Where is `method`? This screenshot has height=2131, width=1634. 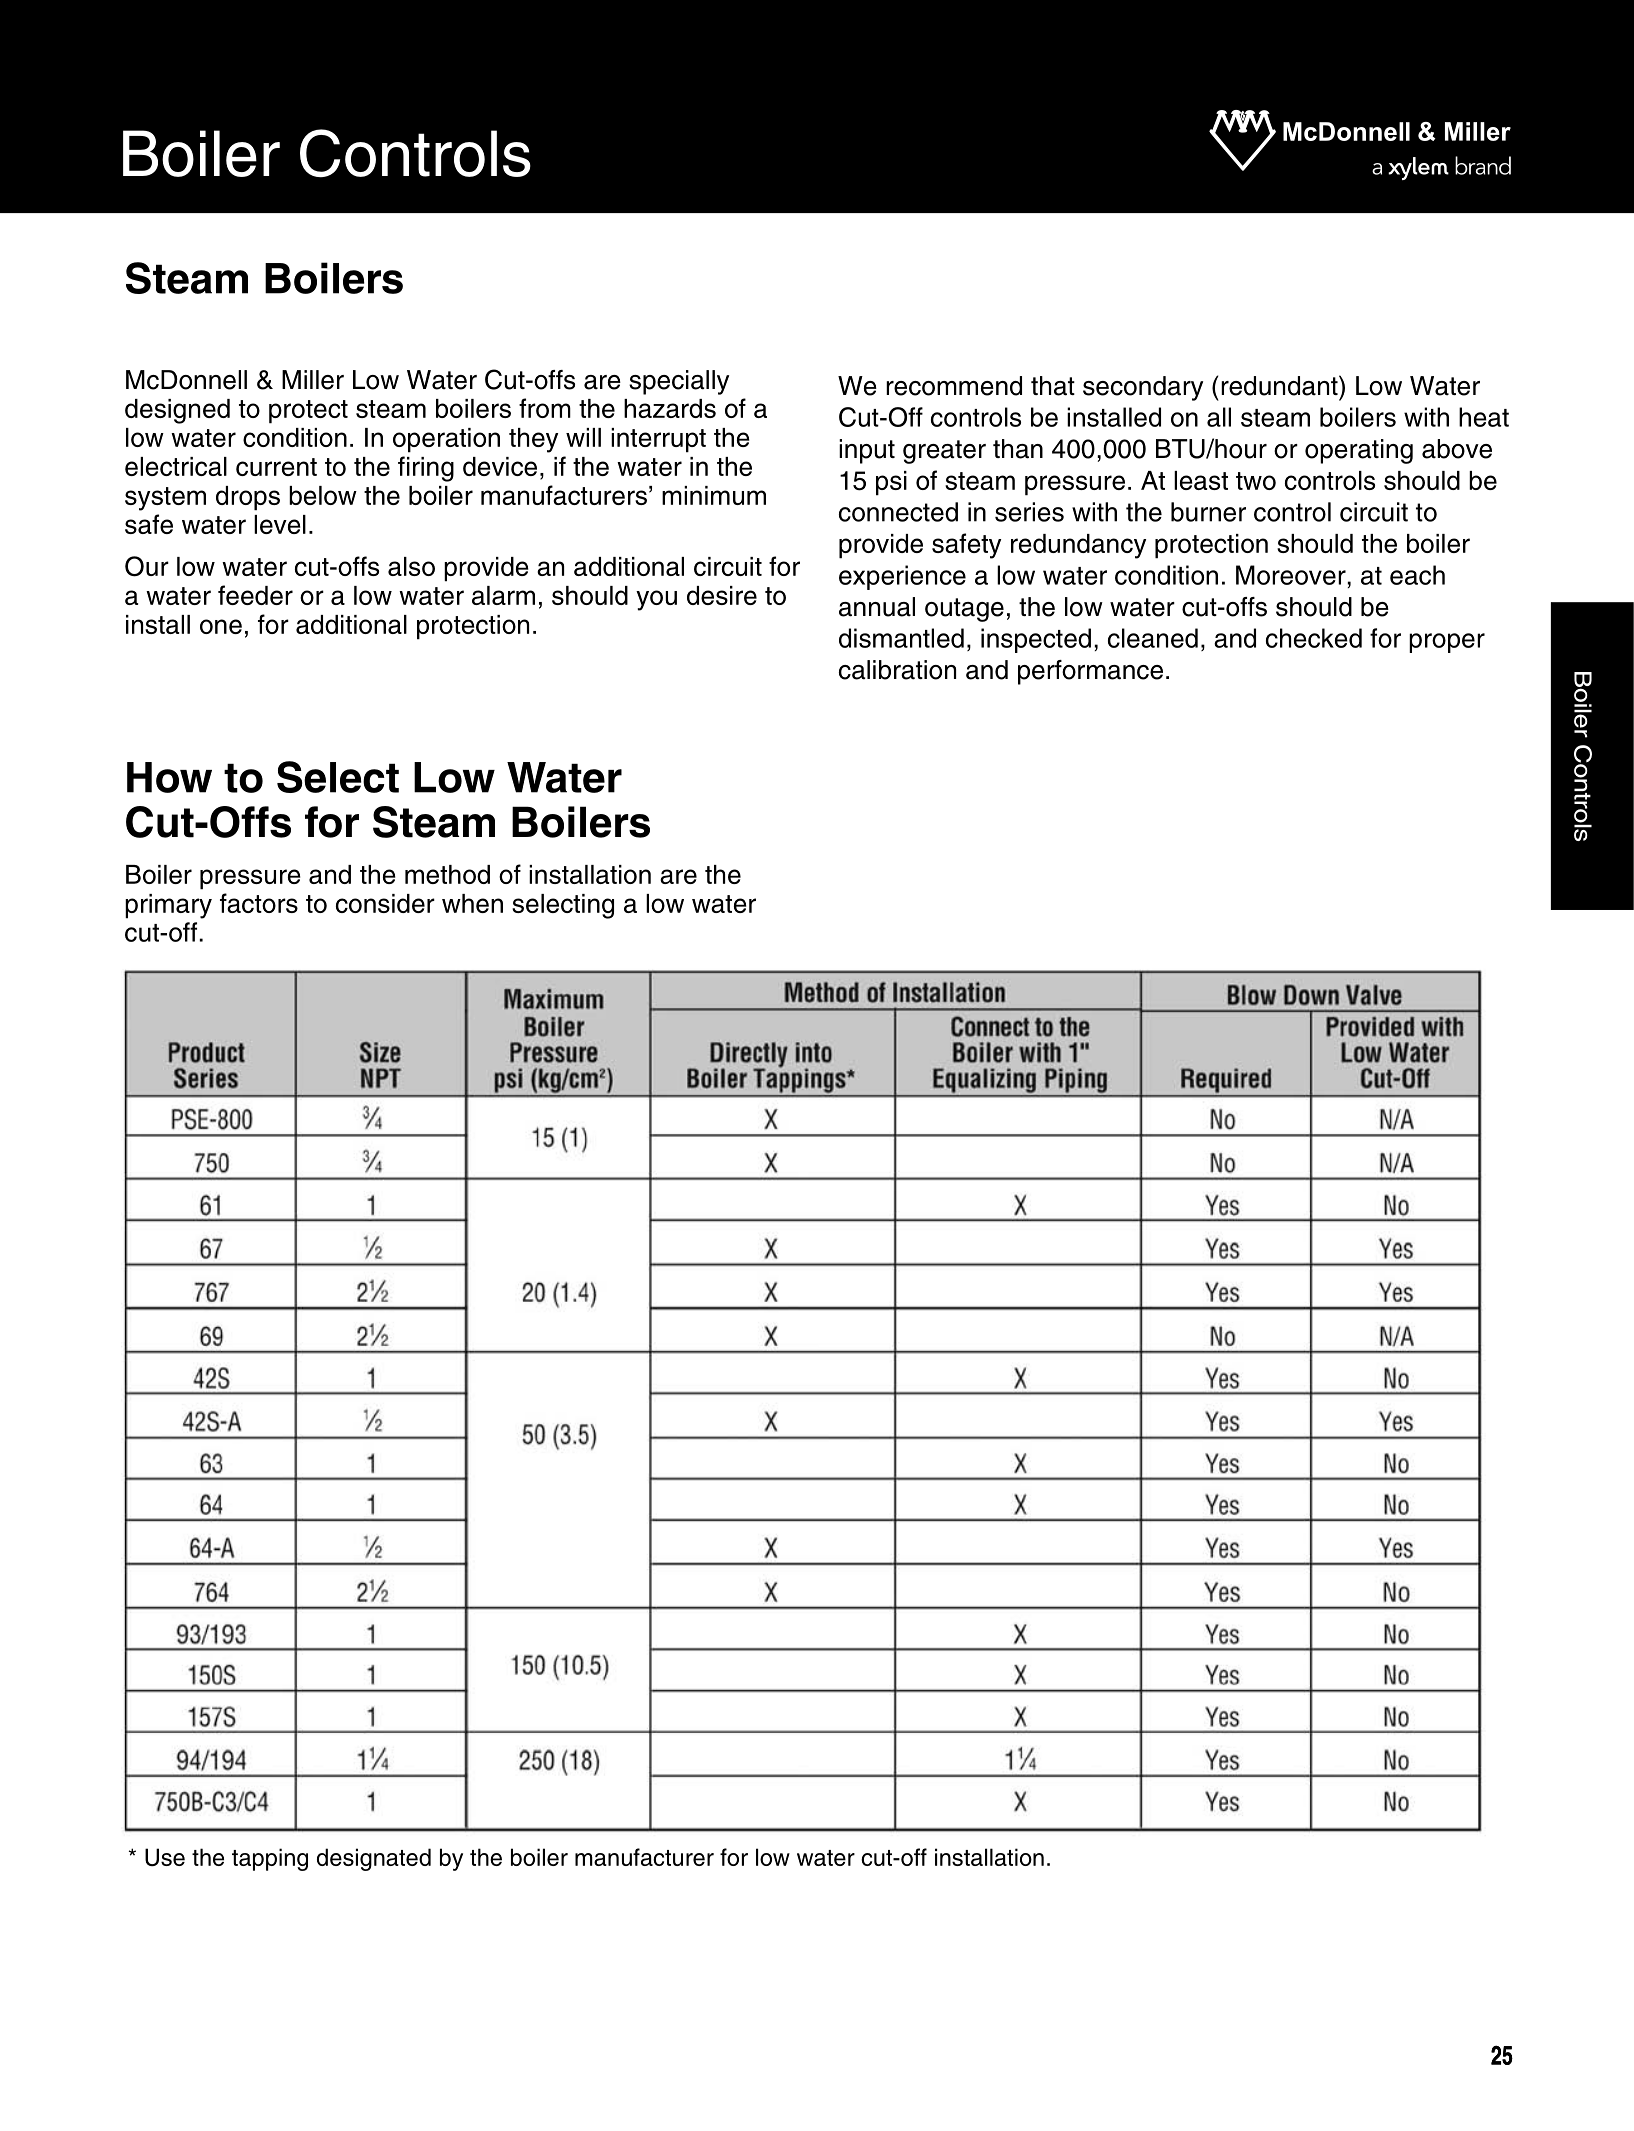 method is located at coordinates (447, 874).
